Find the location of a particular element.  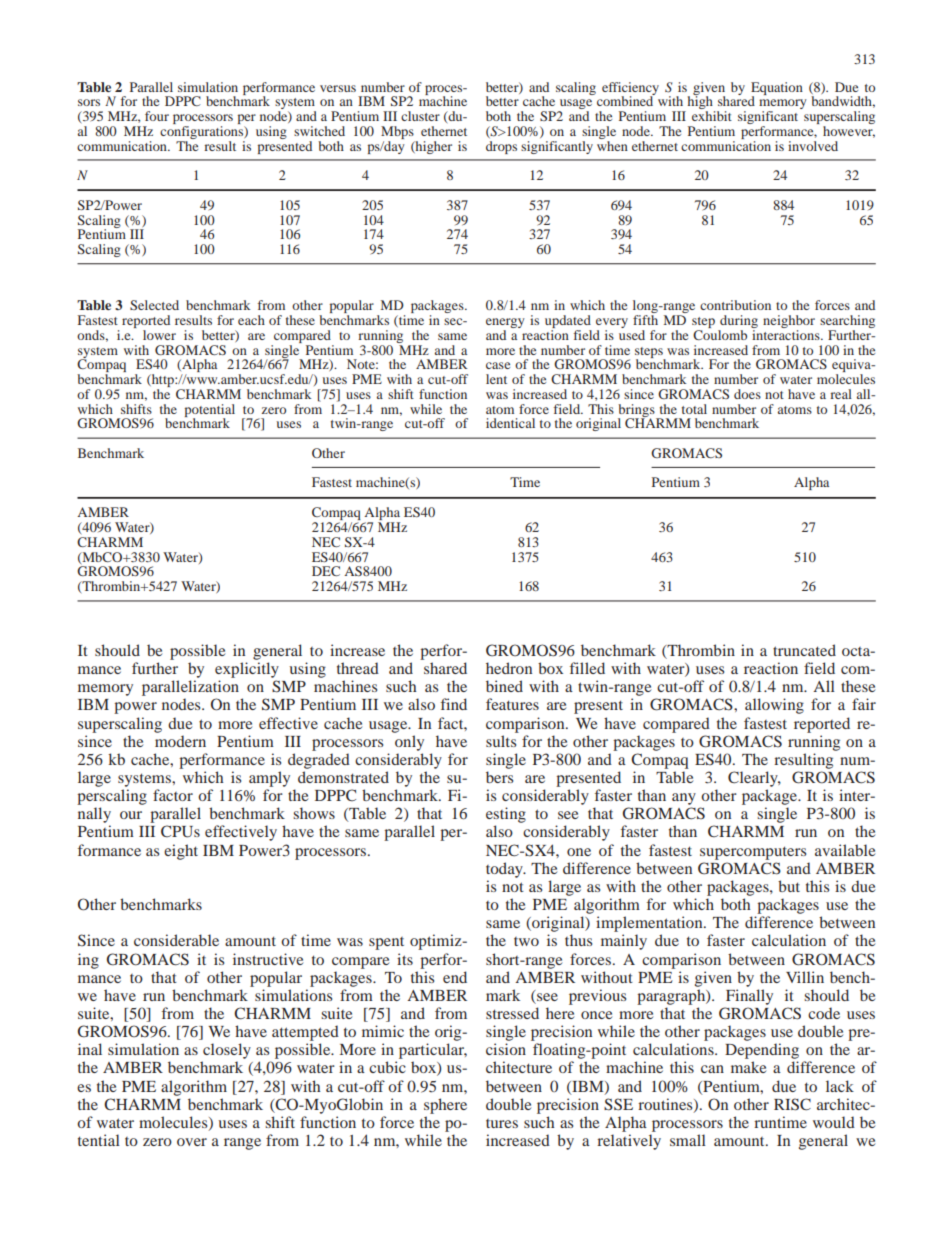

Equation is located at coordinates (777, 89).
